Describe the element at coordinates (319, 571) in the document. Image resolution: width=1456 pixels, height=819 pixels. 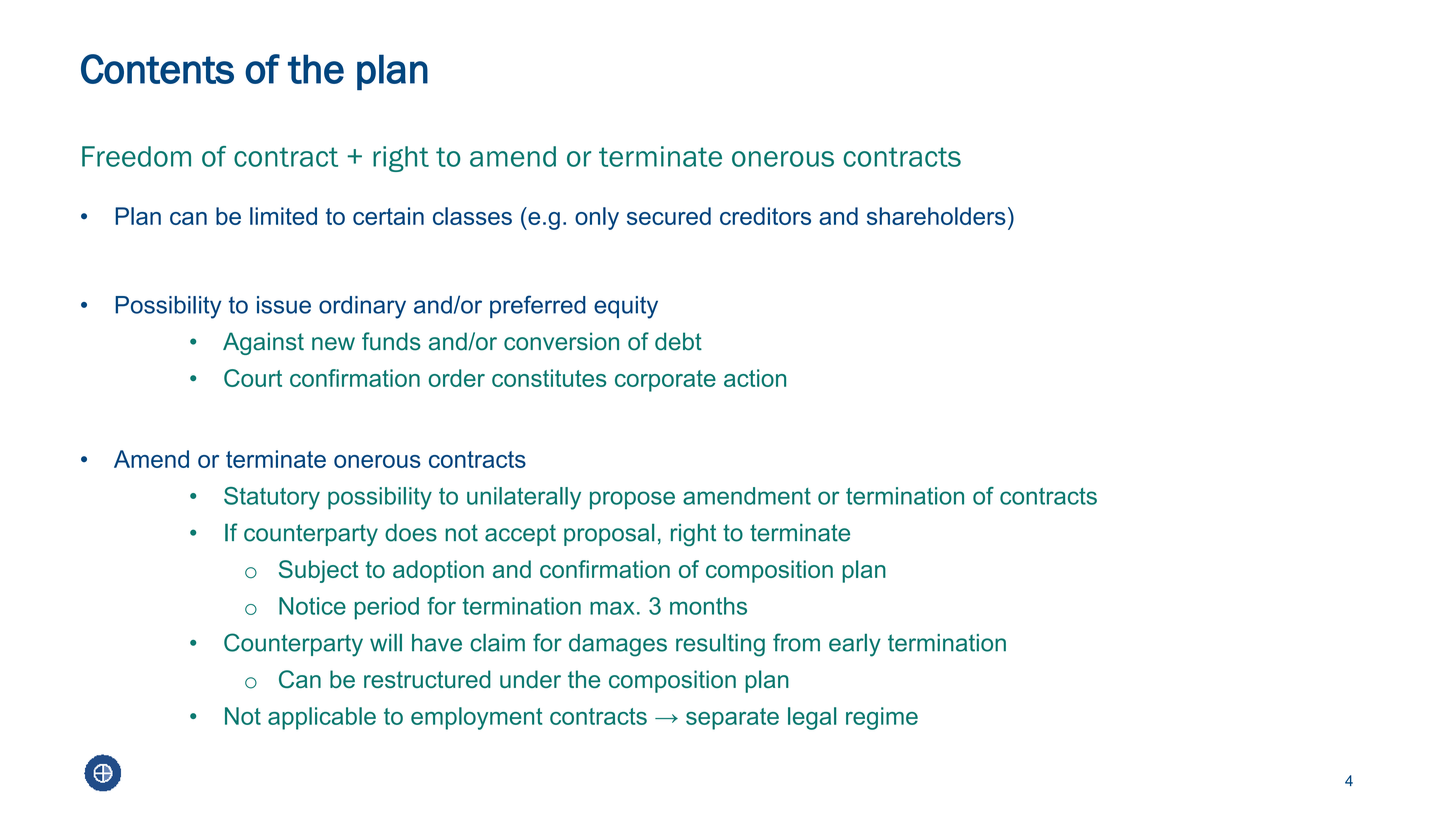
I see `Subject` at that location.
